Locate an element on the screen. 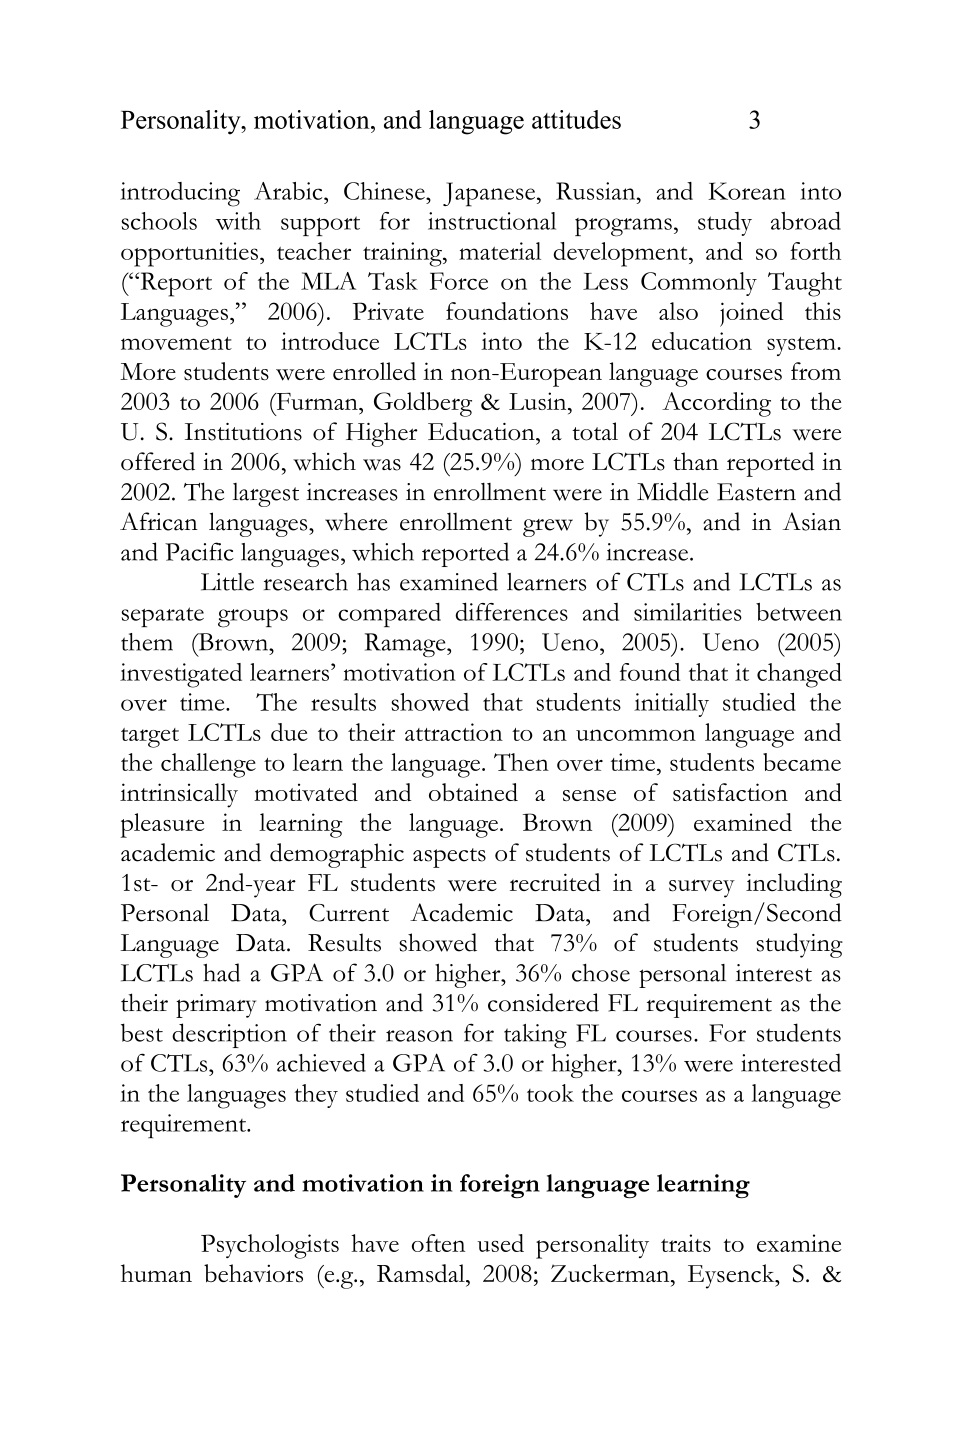 The height and width of the screenshot is (1443, 962). changed is located at coordinates (799, 675).
